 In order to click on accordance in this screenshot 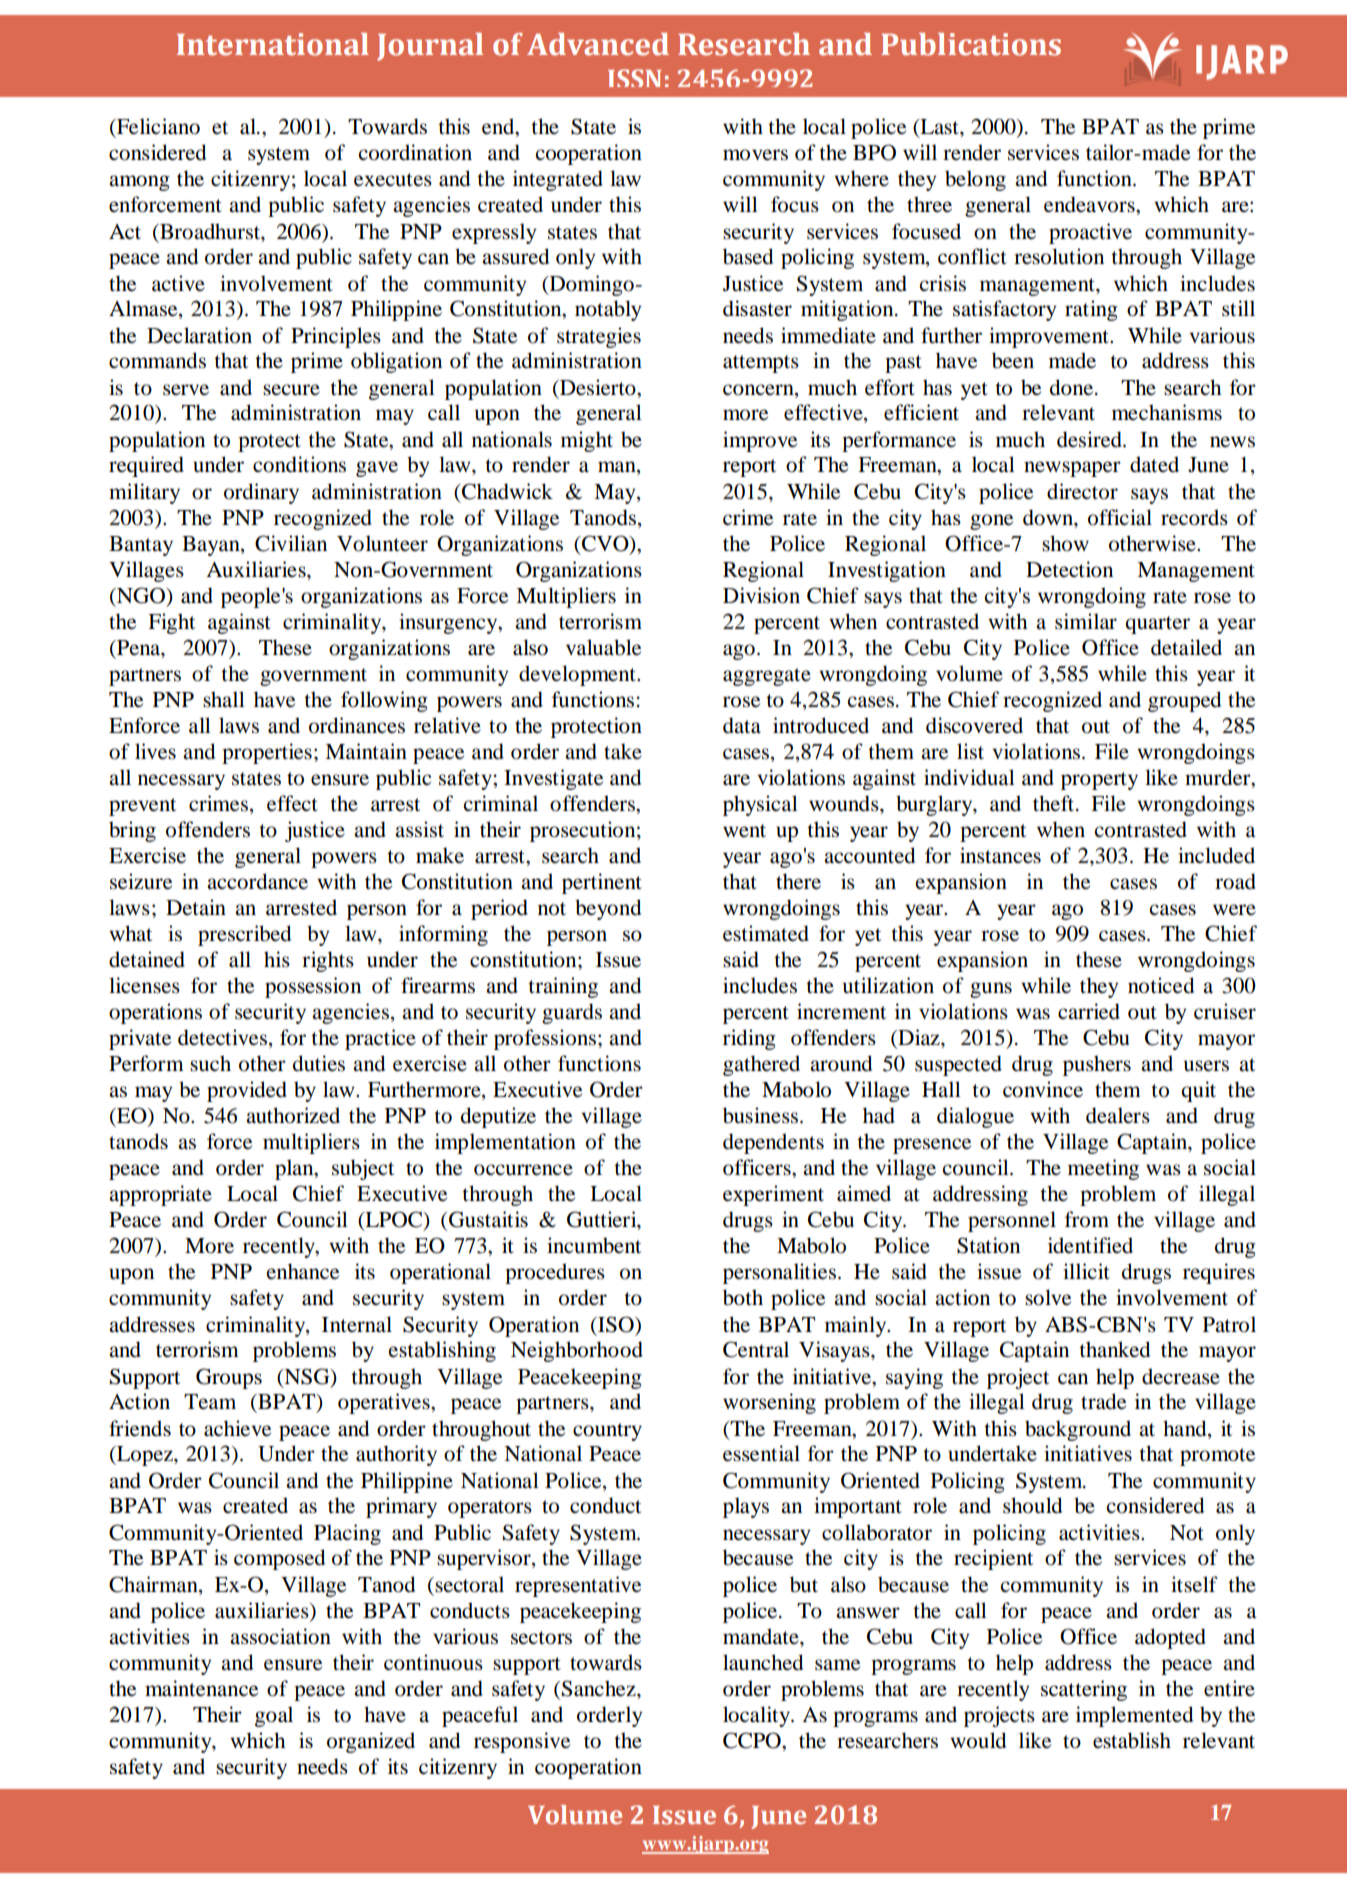, I will do `click(257, 881)`.
